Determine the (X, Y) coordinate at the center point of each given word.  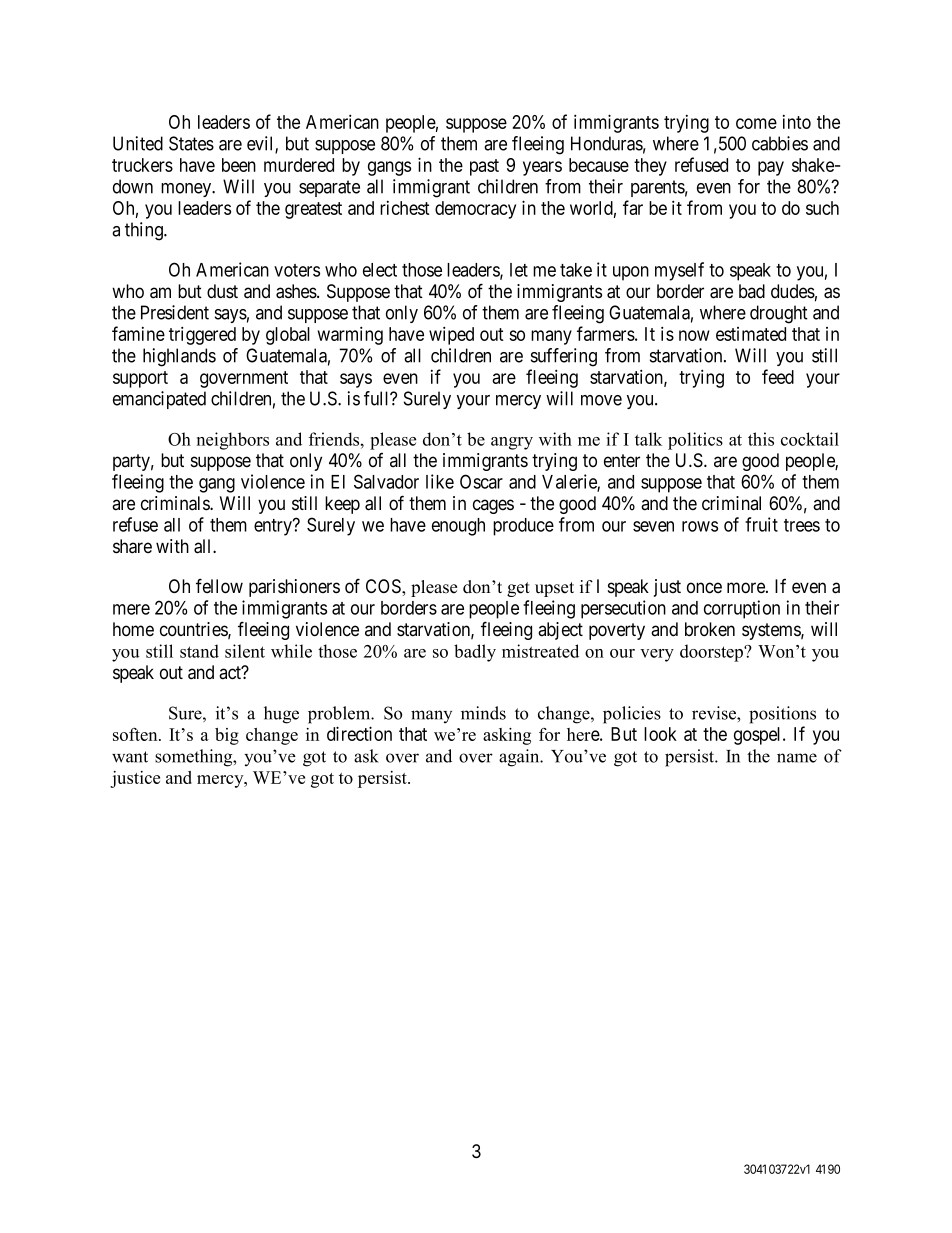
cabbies (780, 143)
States (191, 143)
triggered (202, 335)
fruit (761, 524)
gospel (759, 736)
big (227, 736)
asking (507, 736)
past (484, 167)
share (132, 546)
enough (458, 527)
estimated (751, 334)
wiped (451, 335)
